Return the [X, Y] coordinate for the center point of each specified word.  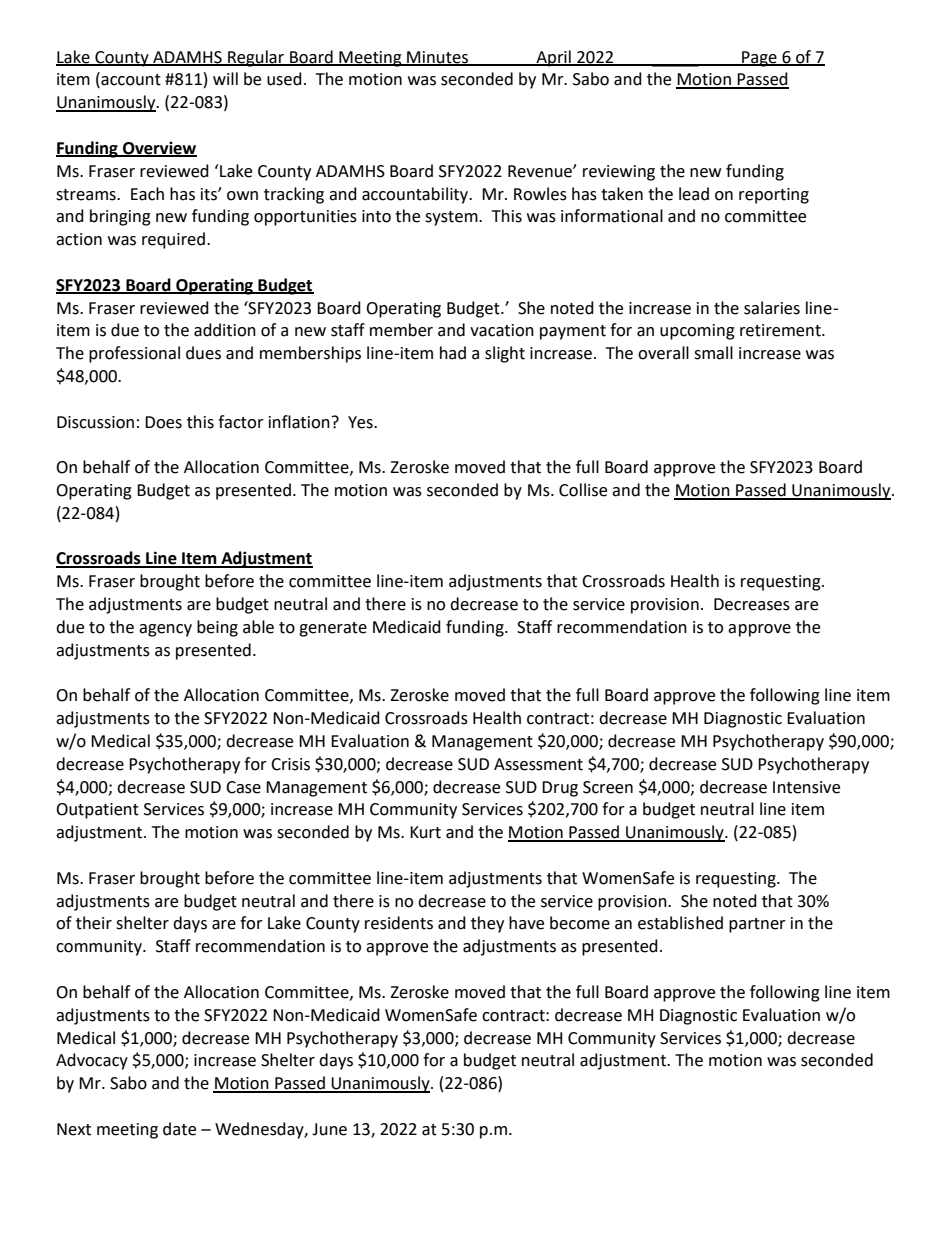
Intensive [806, 787]
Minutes [437, 58]
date [179, 1129]
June [329, 1129]
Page [759, 59]
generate [333, 629]
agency [165, 630]
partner [757, 925]
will [225, 78]
